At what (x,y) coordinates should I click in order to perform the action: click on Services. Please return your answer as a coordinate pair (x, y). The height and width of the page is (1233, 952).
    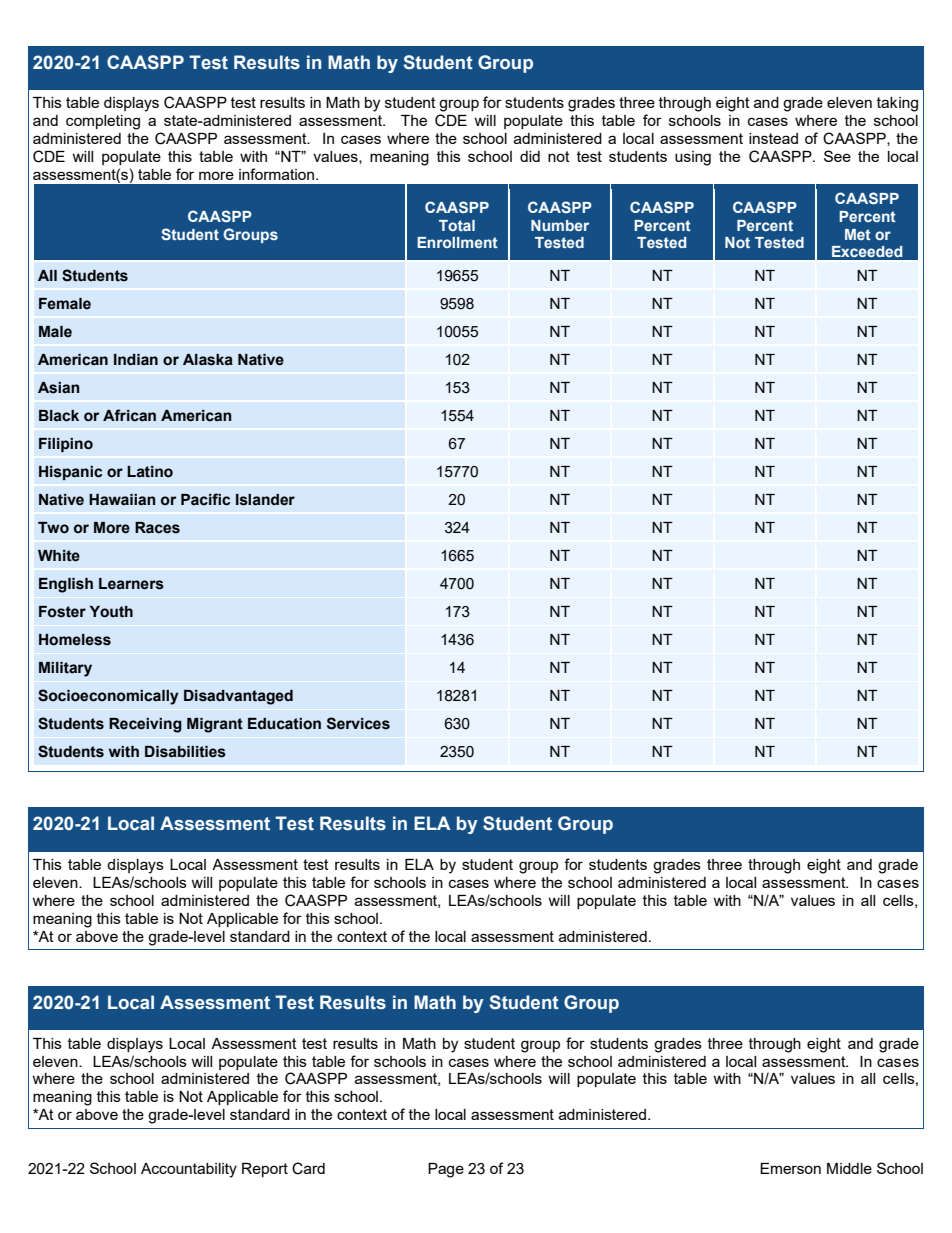
    Looking at the image, I should click on (358, 723).
